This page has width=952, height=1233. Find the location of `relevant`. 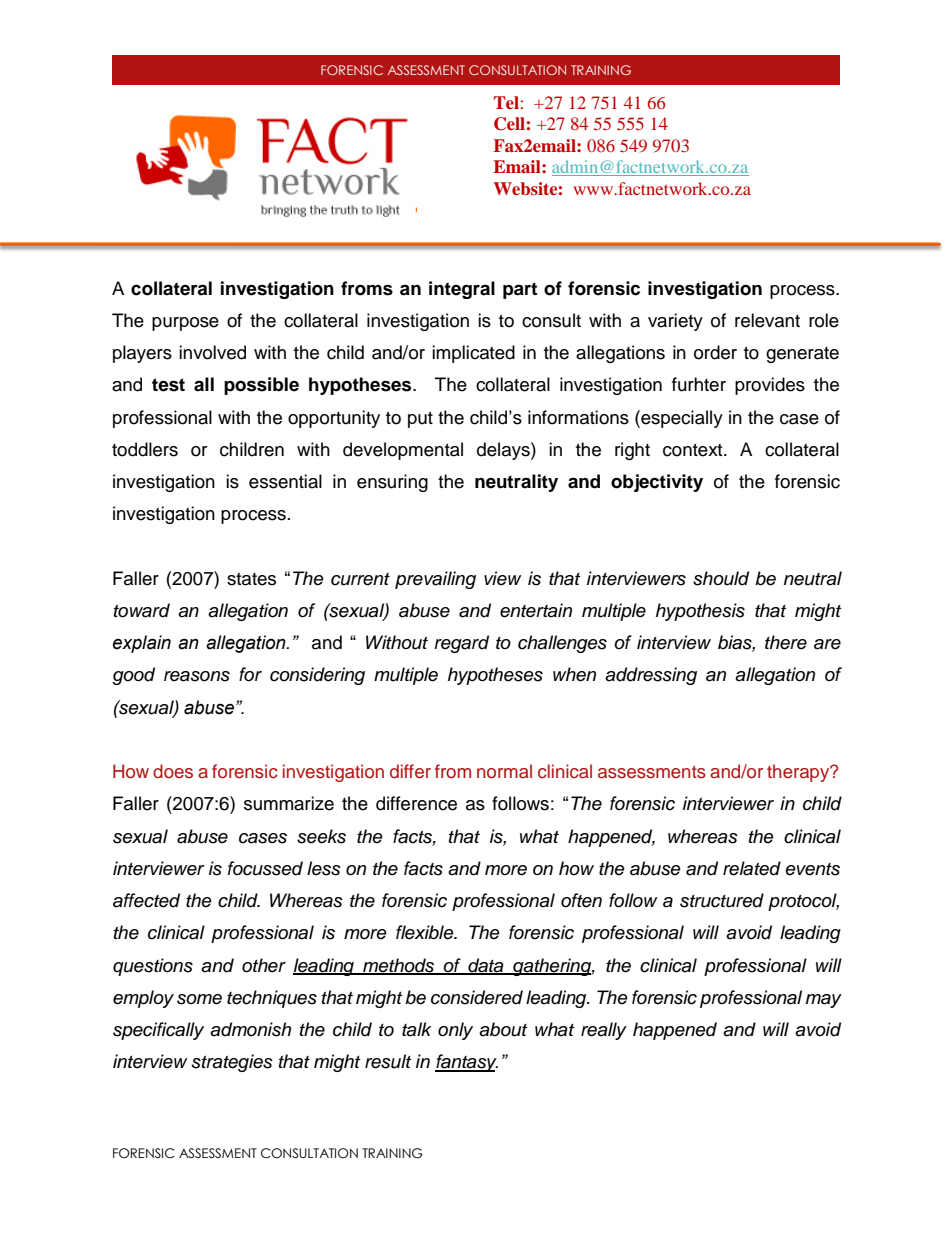

relevant is located at coordinates (767, 320).
